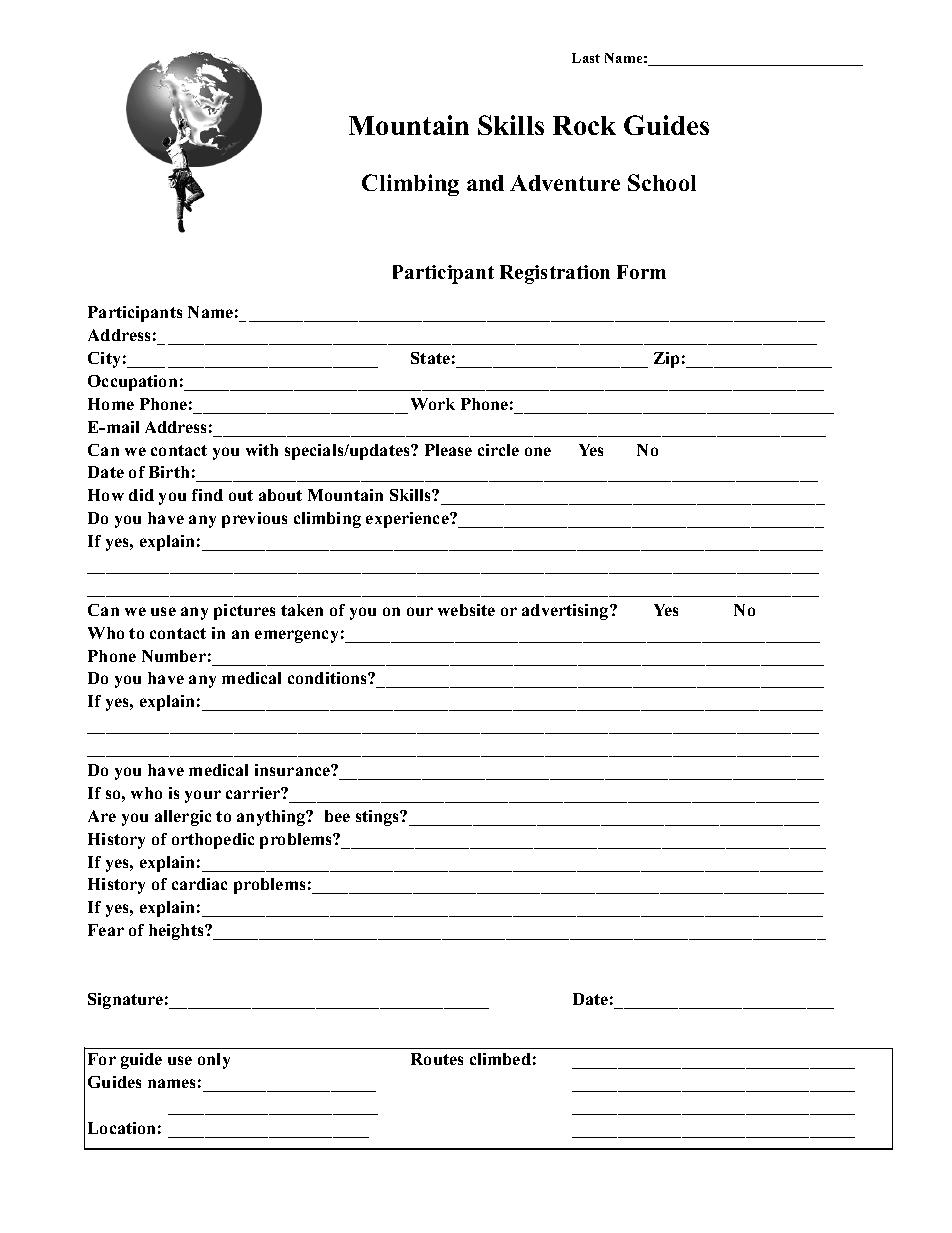  I want to click on Last, so click(586, 58).
